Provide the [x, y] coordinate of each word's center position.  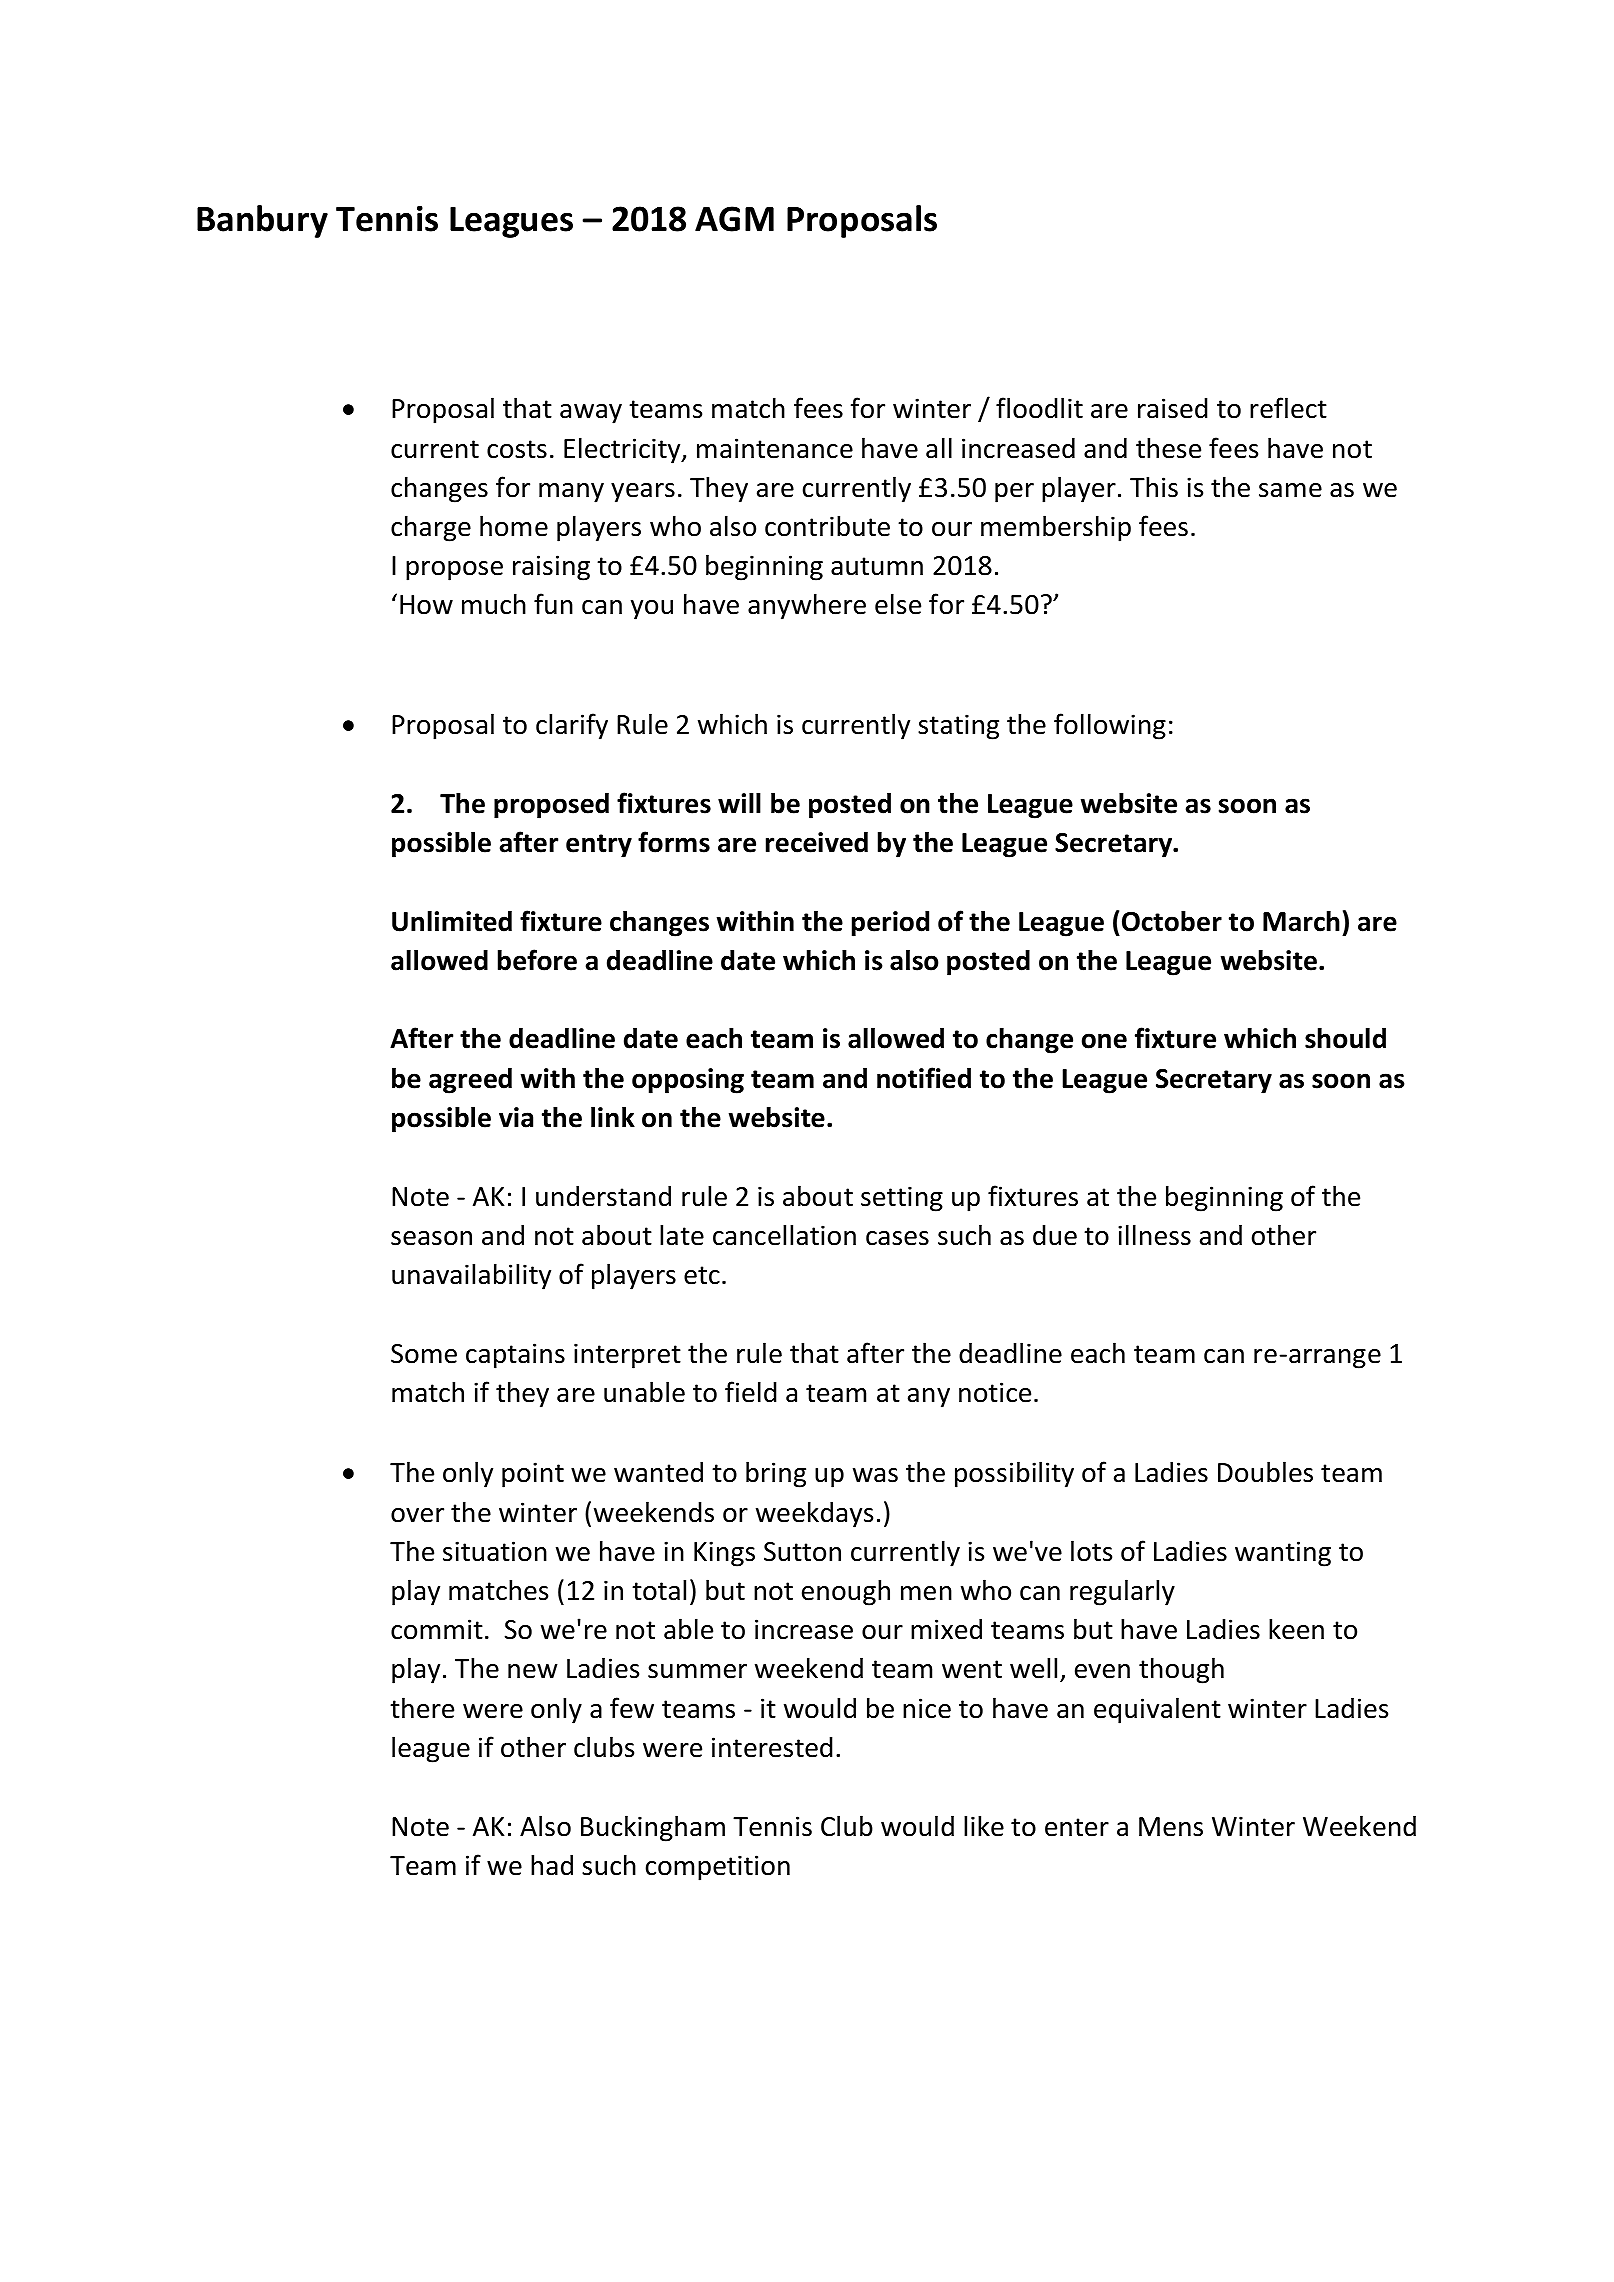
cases [897, 1238]
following [1110, 726]
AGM [734, 219]
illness [1154, 1235]
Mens [1171, 1827]
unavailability [471, 1276]
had [552, 1865]
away [591, 414]
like [984, 1826]
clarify [572, 726]
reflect [1288, 408]
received [817, 842]
